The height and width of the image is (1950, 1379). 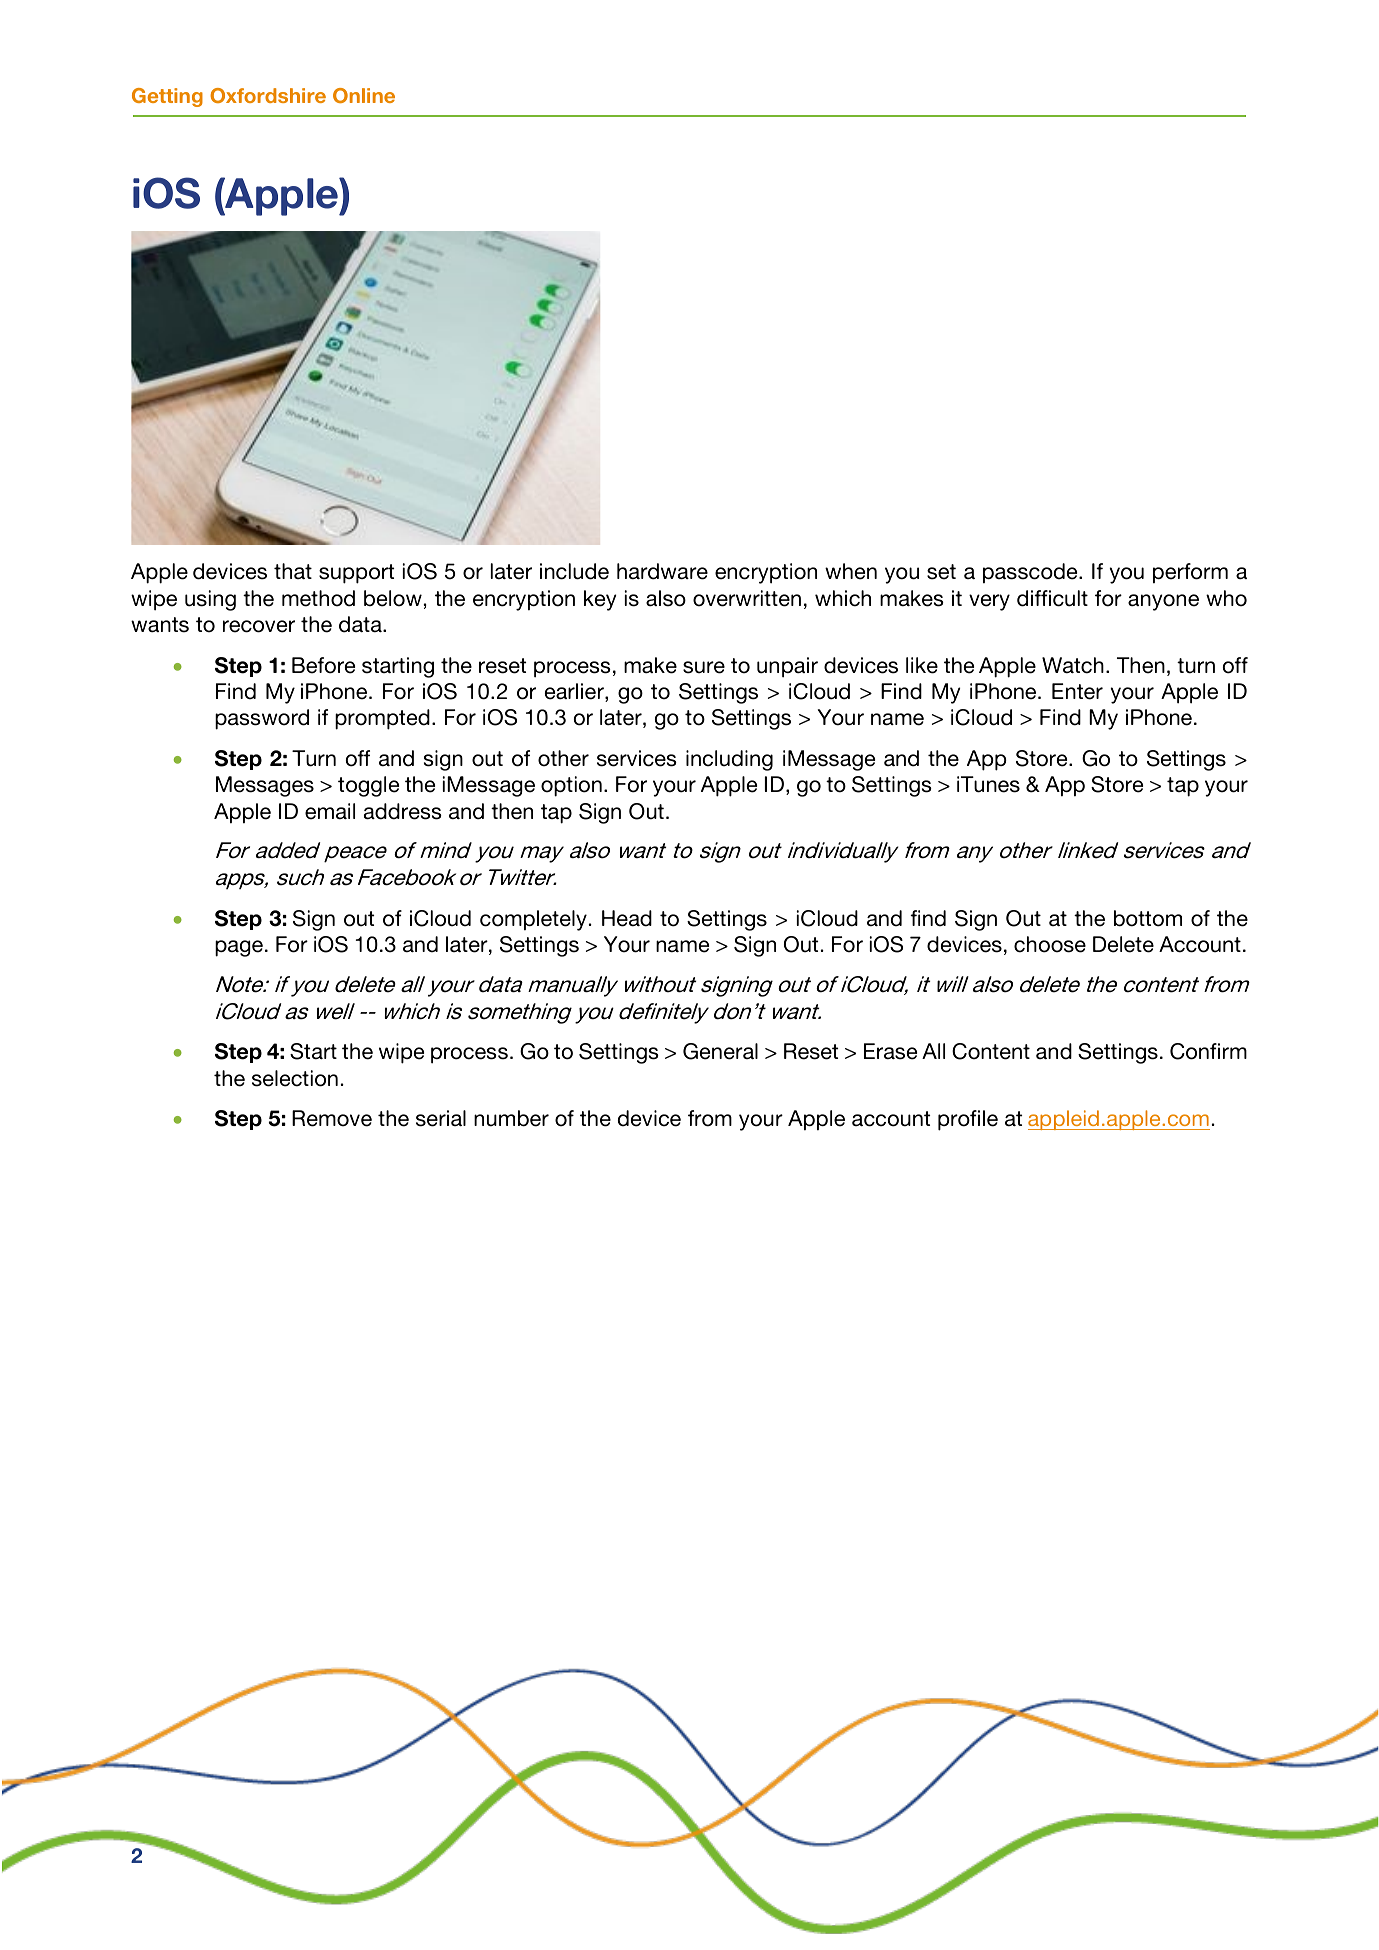 What do you see at coordinates (265, 786) in the image?
I see `Messages` at bounding box center [265, 786].
